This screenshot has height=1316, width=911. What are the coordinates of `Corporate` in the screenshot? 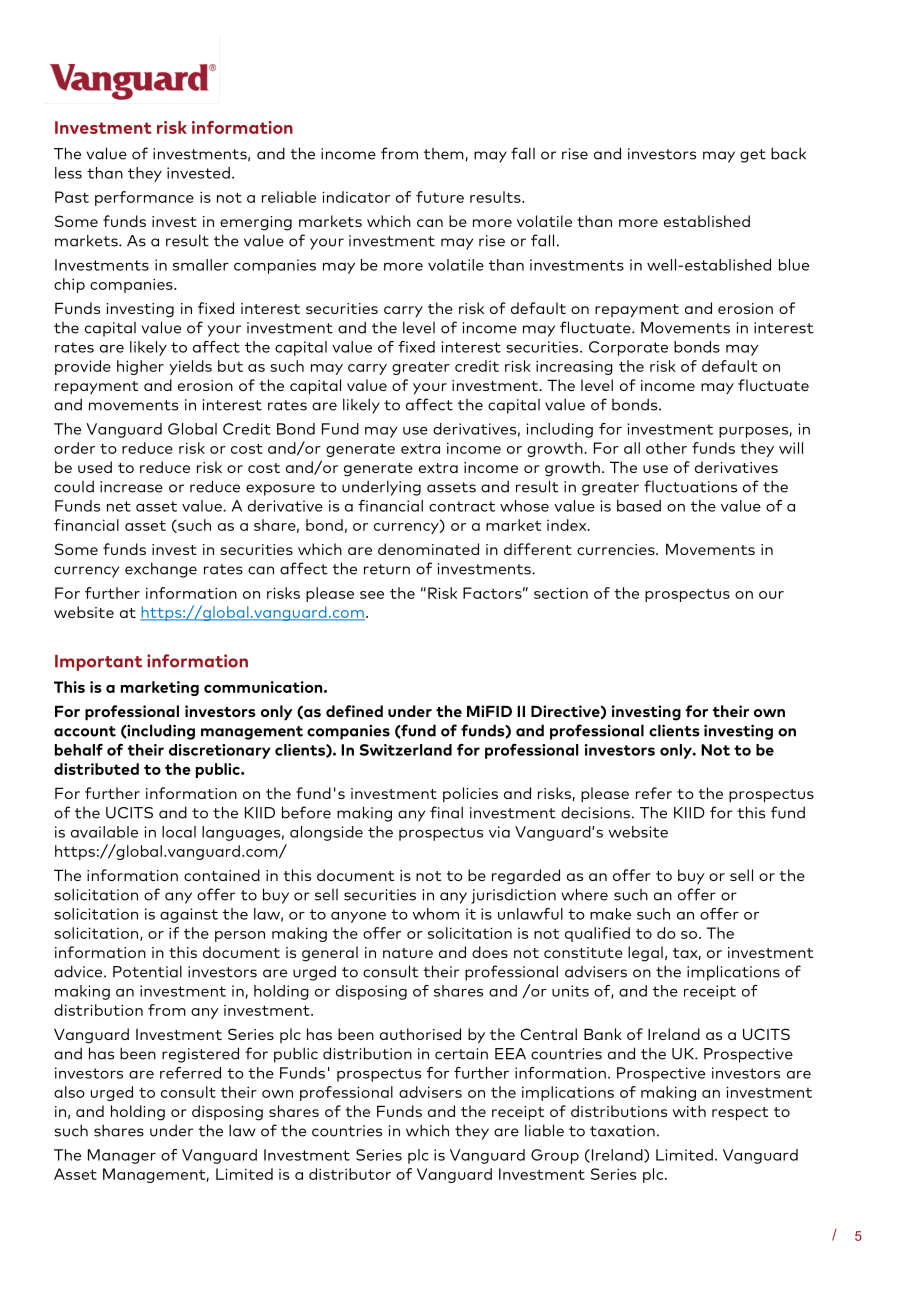 It's located at (628, 348).
